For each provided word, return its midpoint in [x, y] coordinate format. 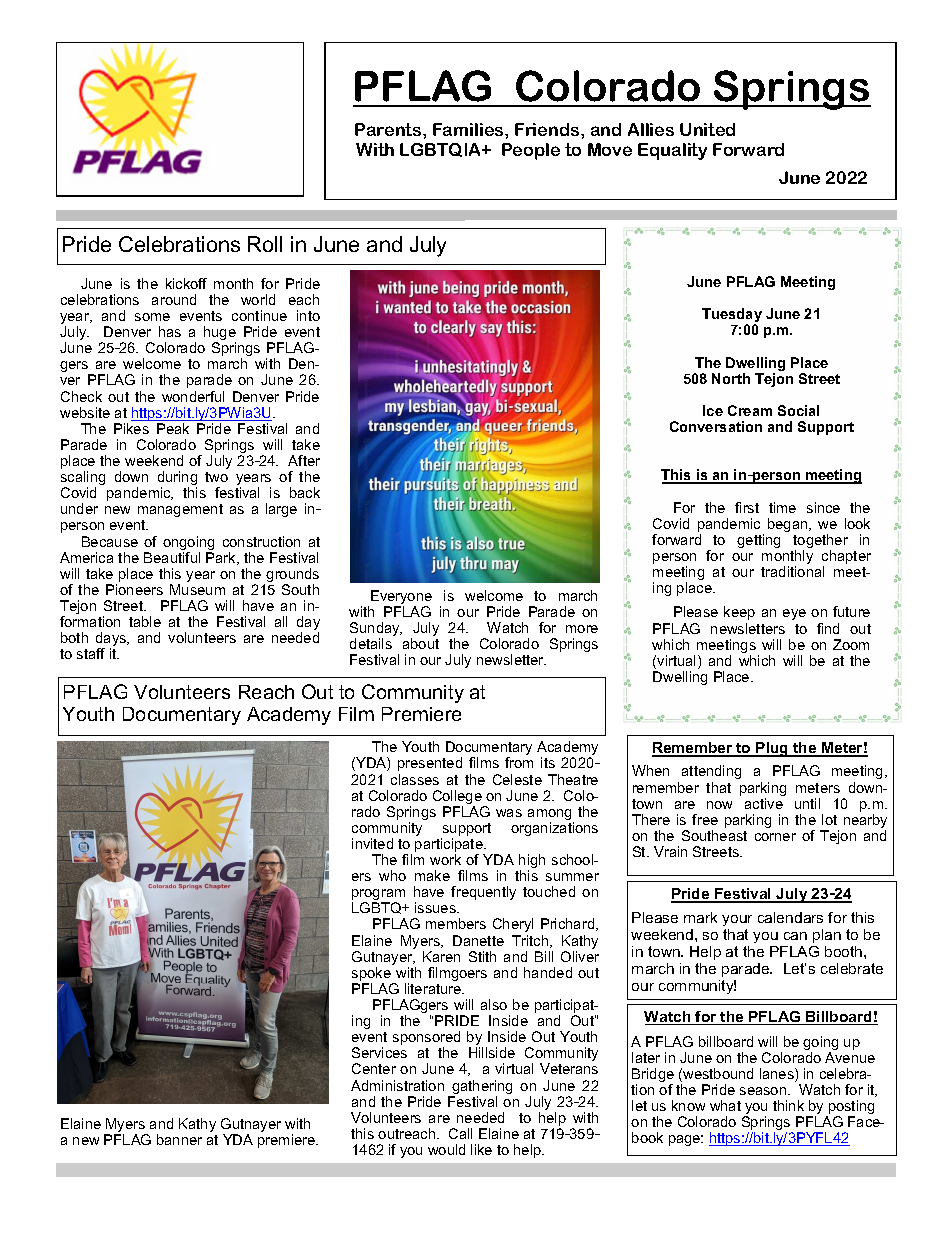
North [731, 378]
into [308, 315]
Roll [265, 244]
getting [758, 541]
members [456, 923]
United [707, 129]
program [378, 896]
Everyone [401, 598]
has [170, 331]
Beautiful [172, 557]
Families [469, 129]
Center [374, 1068]
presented [430, 764]
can [795, 936]
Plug [772, 749]
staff [91, 653]
